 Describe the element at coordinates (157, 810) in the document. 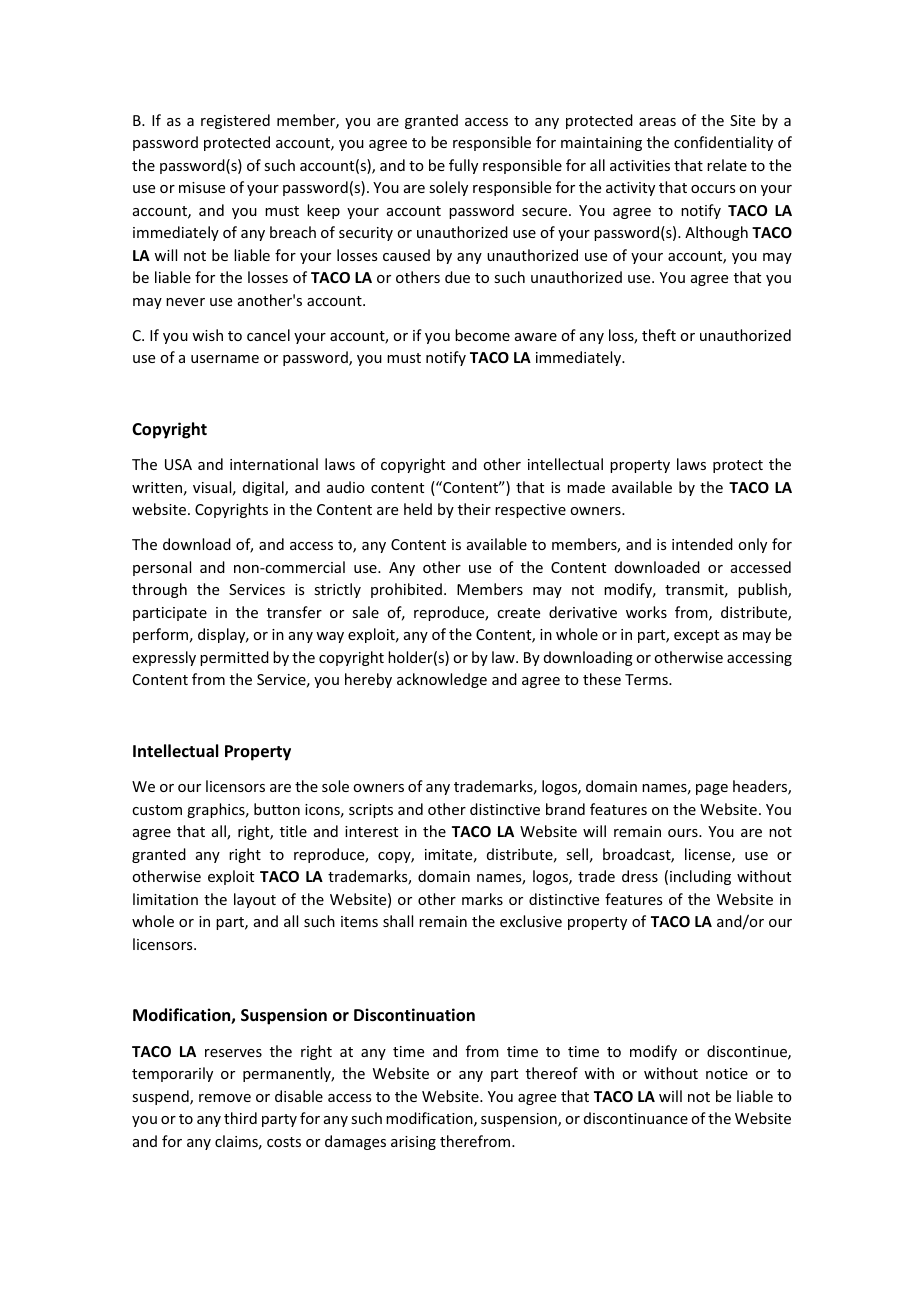

I see `custom` at that location.
